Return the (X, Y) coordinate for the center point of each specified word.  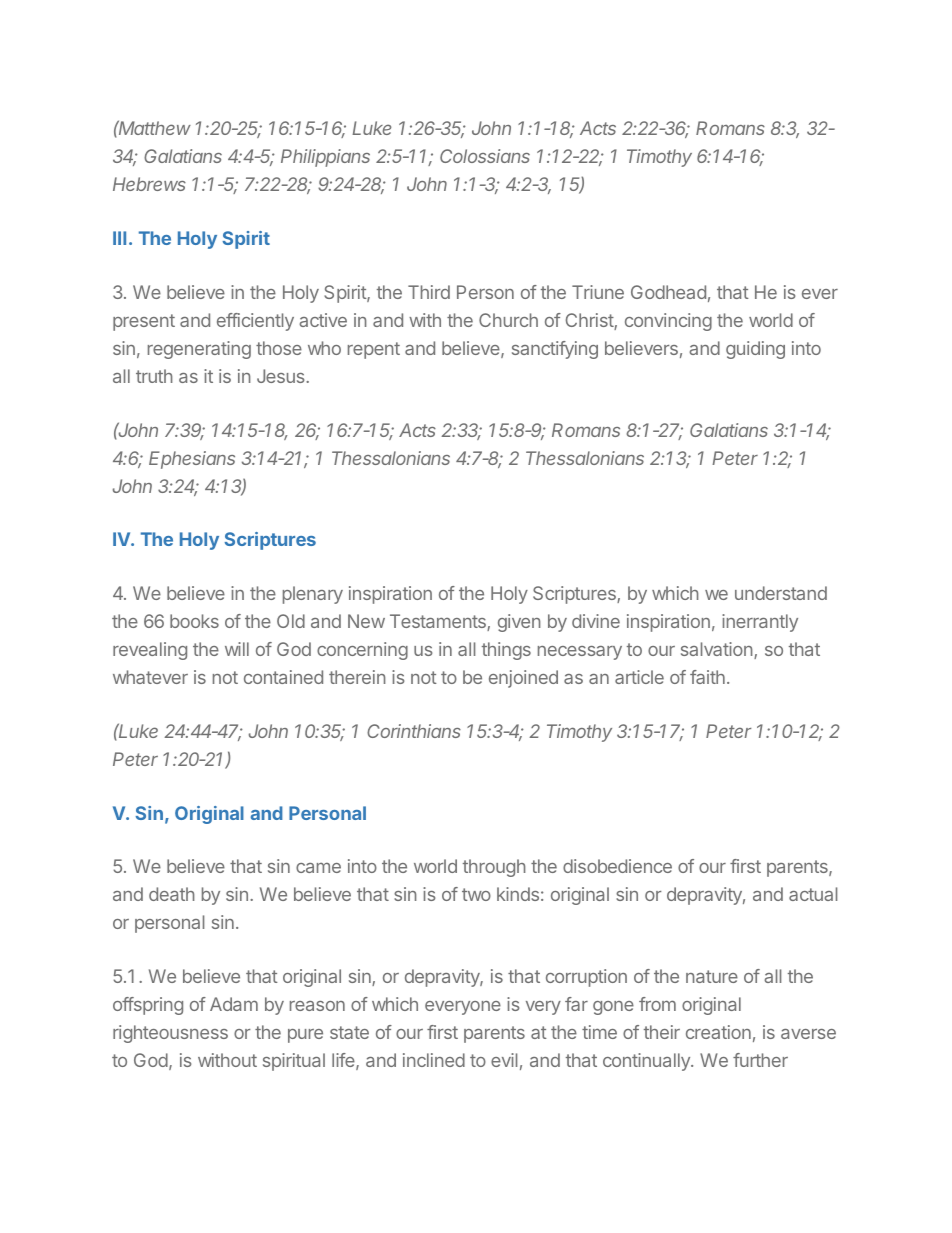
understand (781, 593)
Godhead (668, 292)
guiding (755, 350)
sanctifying (555, 350)
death (172, 894)
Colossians (485, 156)
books (194, 621)
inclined (434, 1060)
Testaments (439, 622)
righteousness (170, 1034)
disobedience (617, 866)
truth (154, 376)
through (494, 868)
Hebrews (149, 184)
